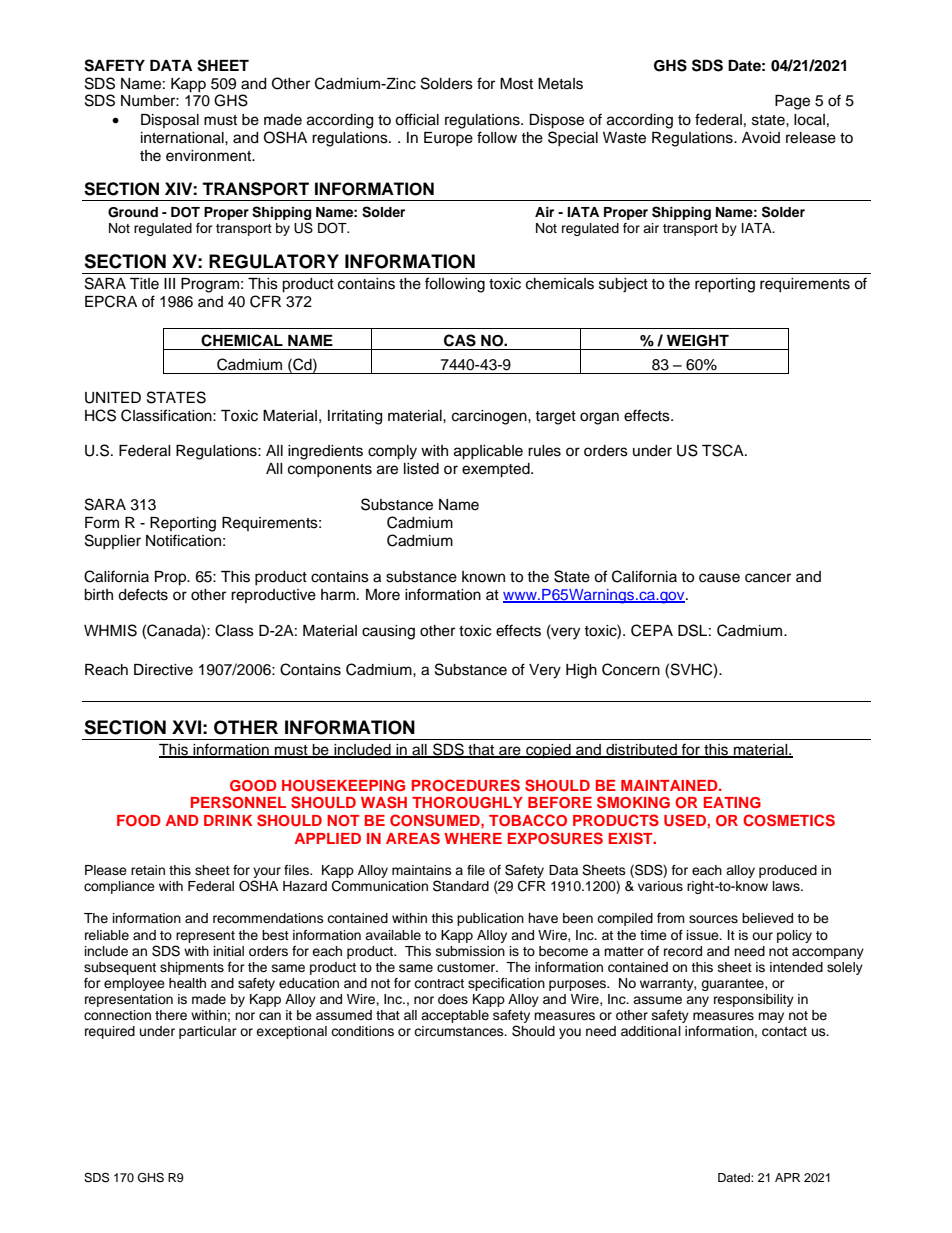 Image resolution: width=952 pixels, height=1233 pixels. I want to click on causing, so click(388, 632).
